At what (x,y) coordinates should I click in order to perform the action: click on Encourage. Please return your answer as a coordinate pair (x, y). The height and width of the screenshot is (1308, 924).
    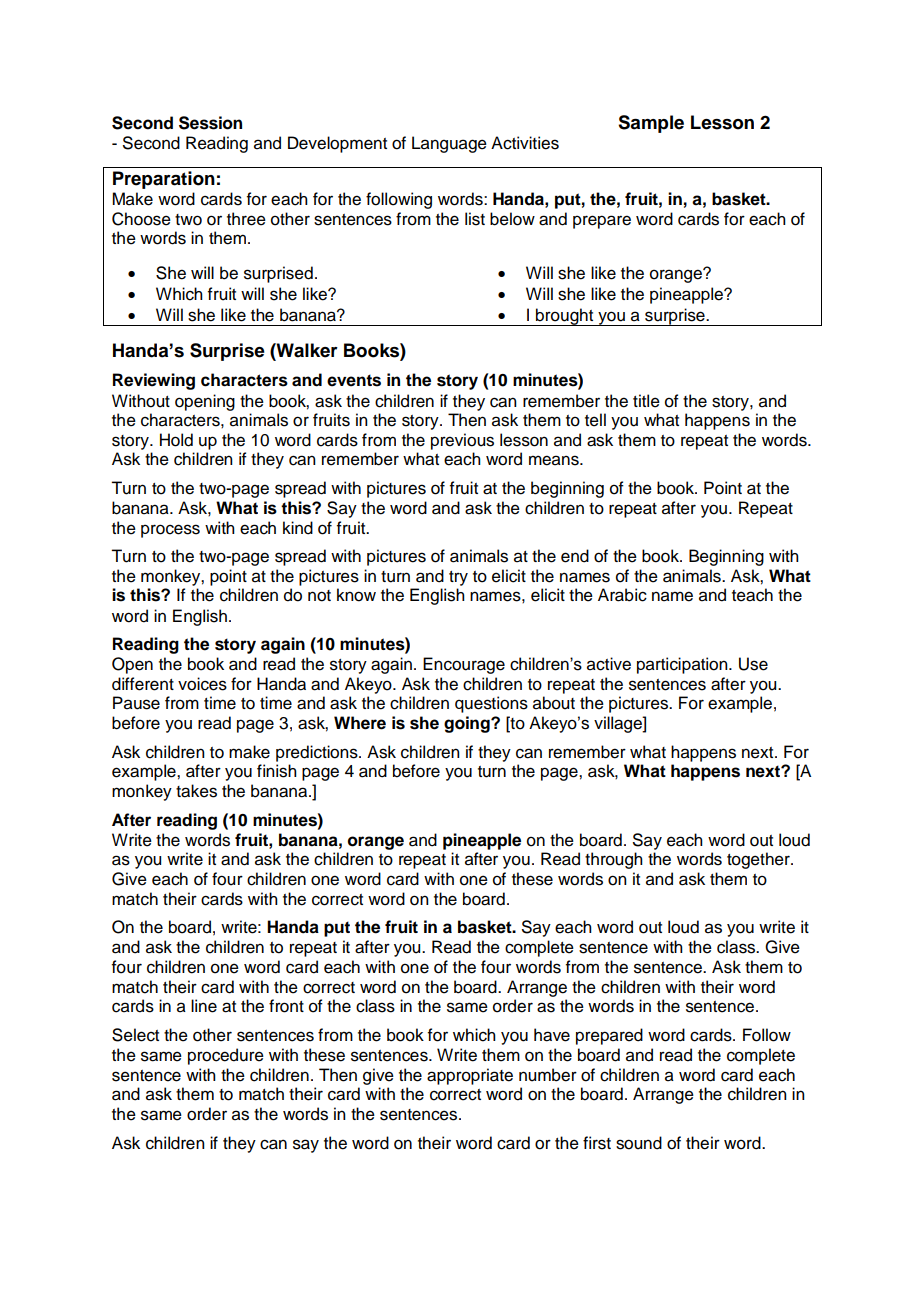
    Looking at the image, I should click on (464, 665).
